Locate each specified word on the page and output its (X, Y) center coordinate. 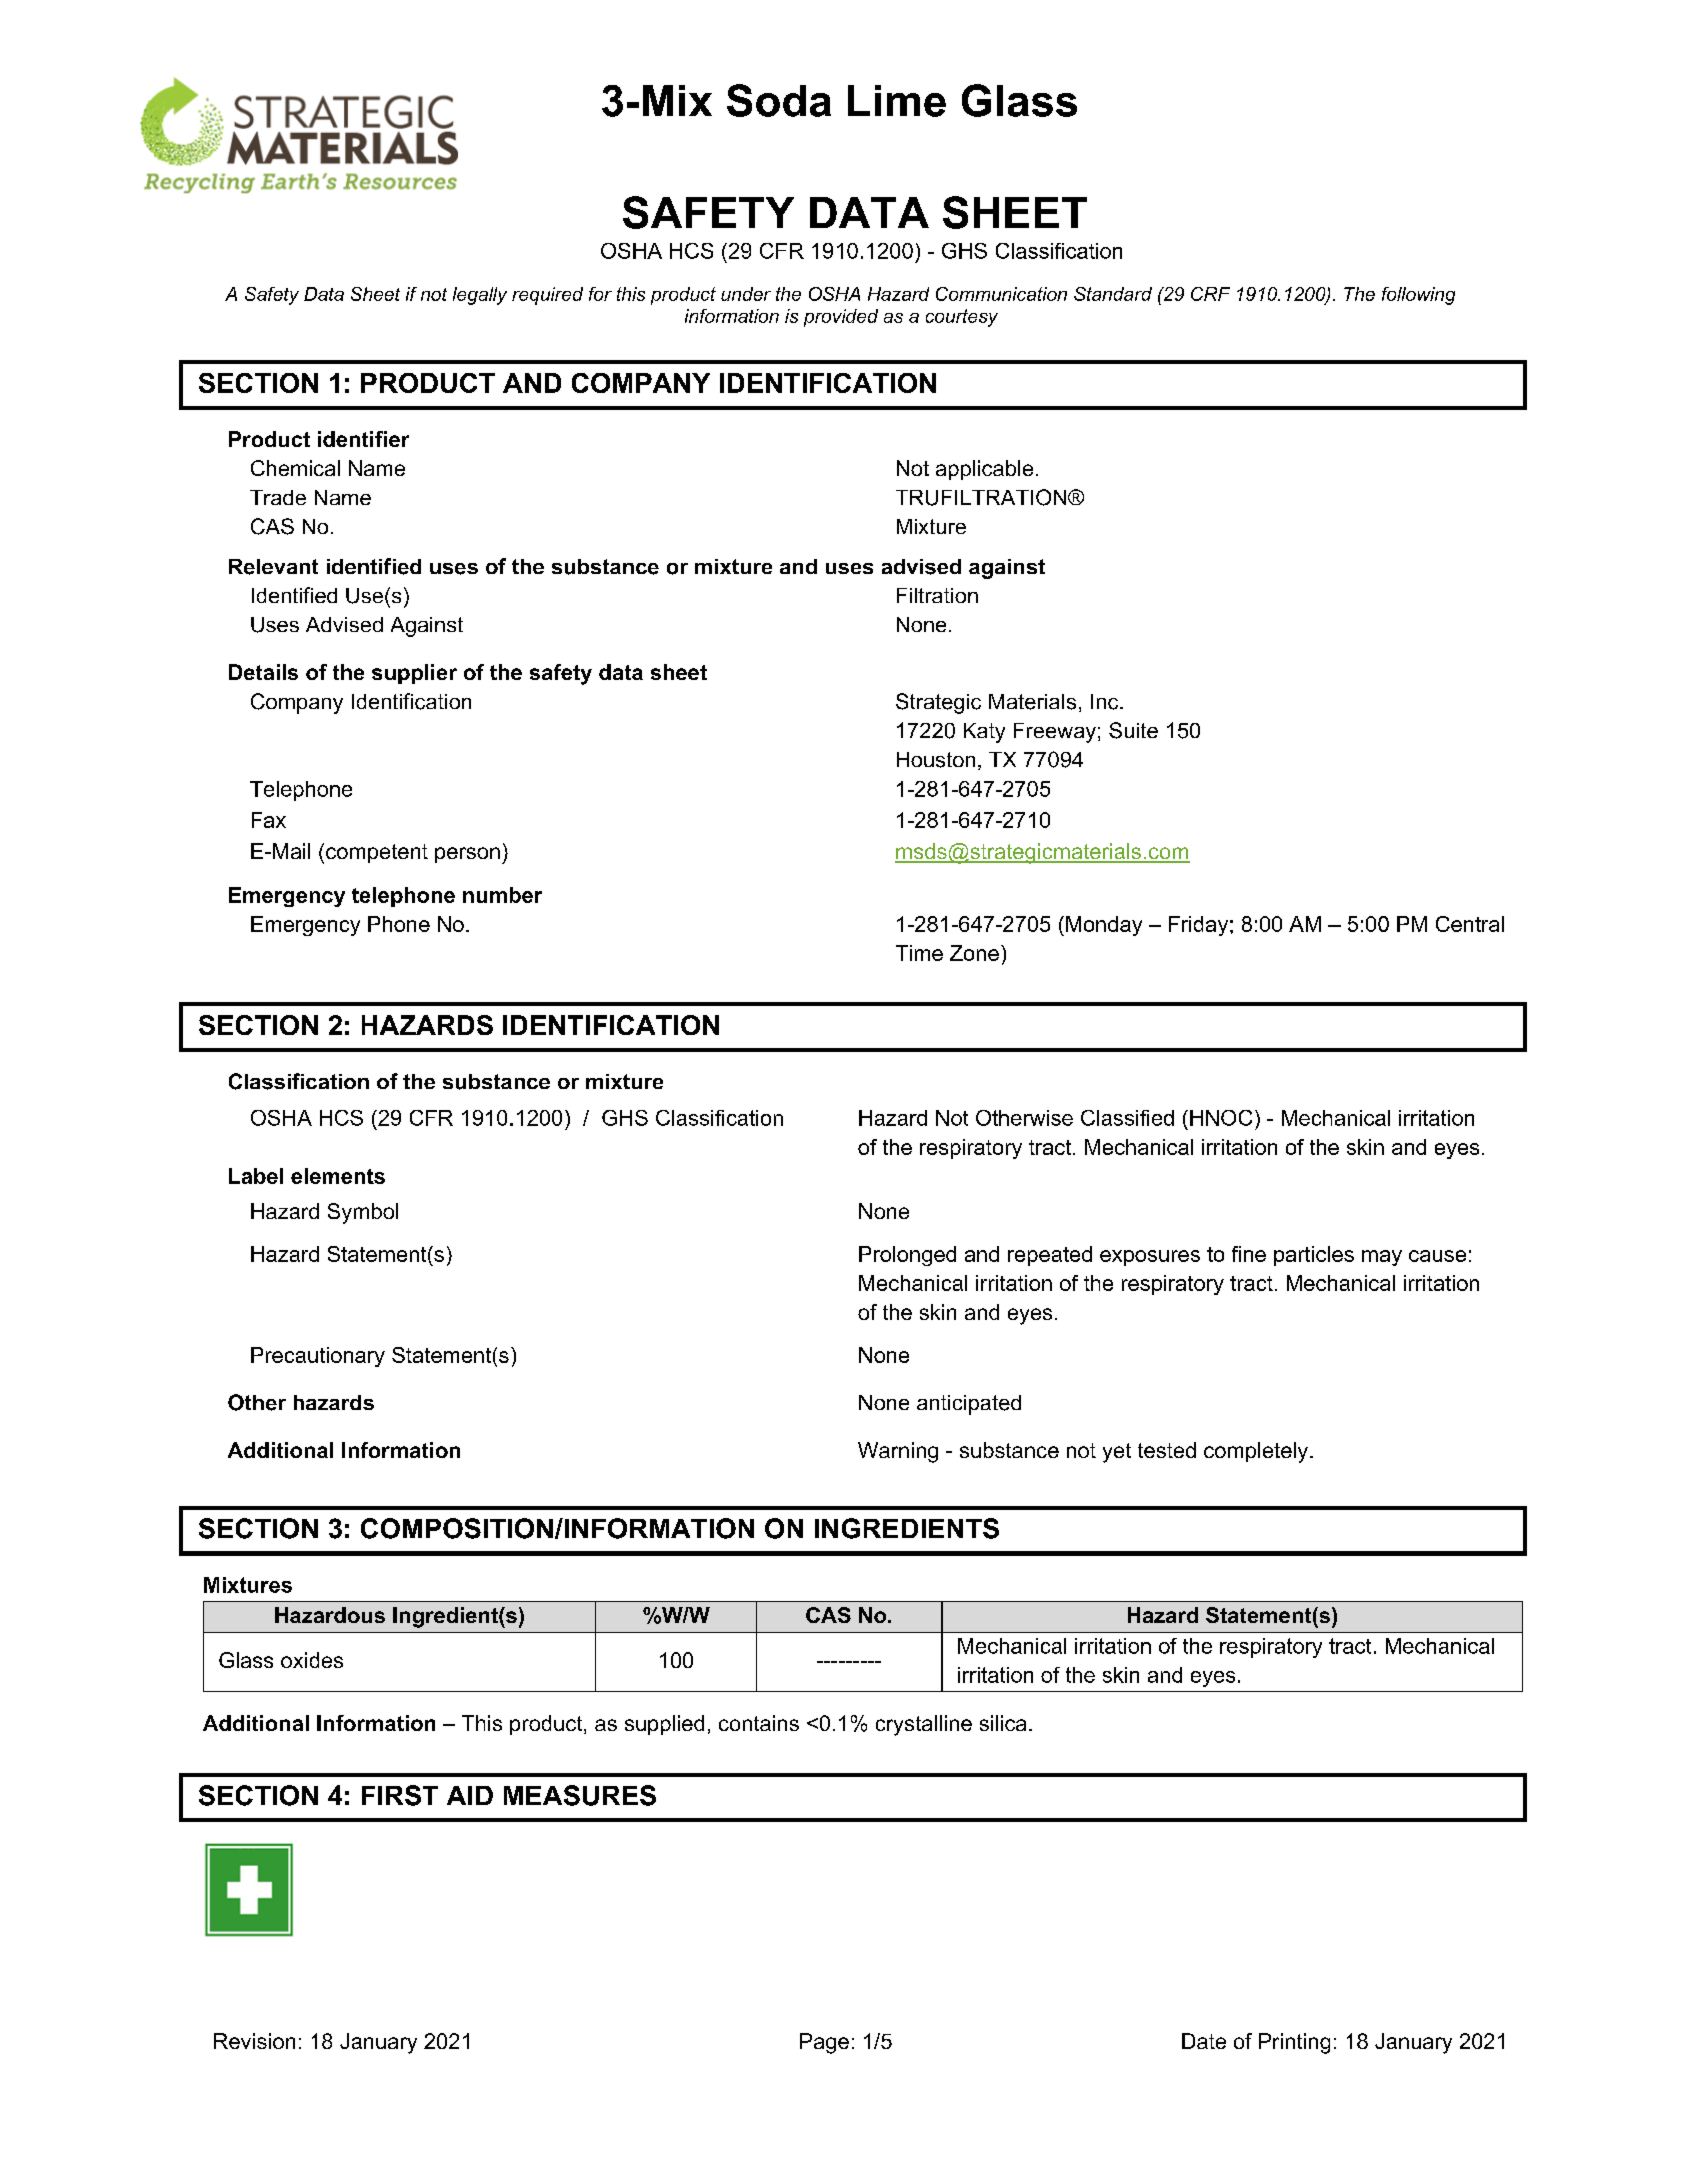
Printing (1294, 2043)
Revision (254, 2041)
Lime (897, 101)
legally (480, 296)
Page (824, 2043)
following (1418, 296)
